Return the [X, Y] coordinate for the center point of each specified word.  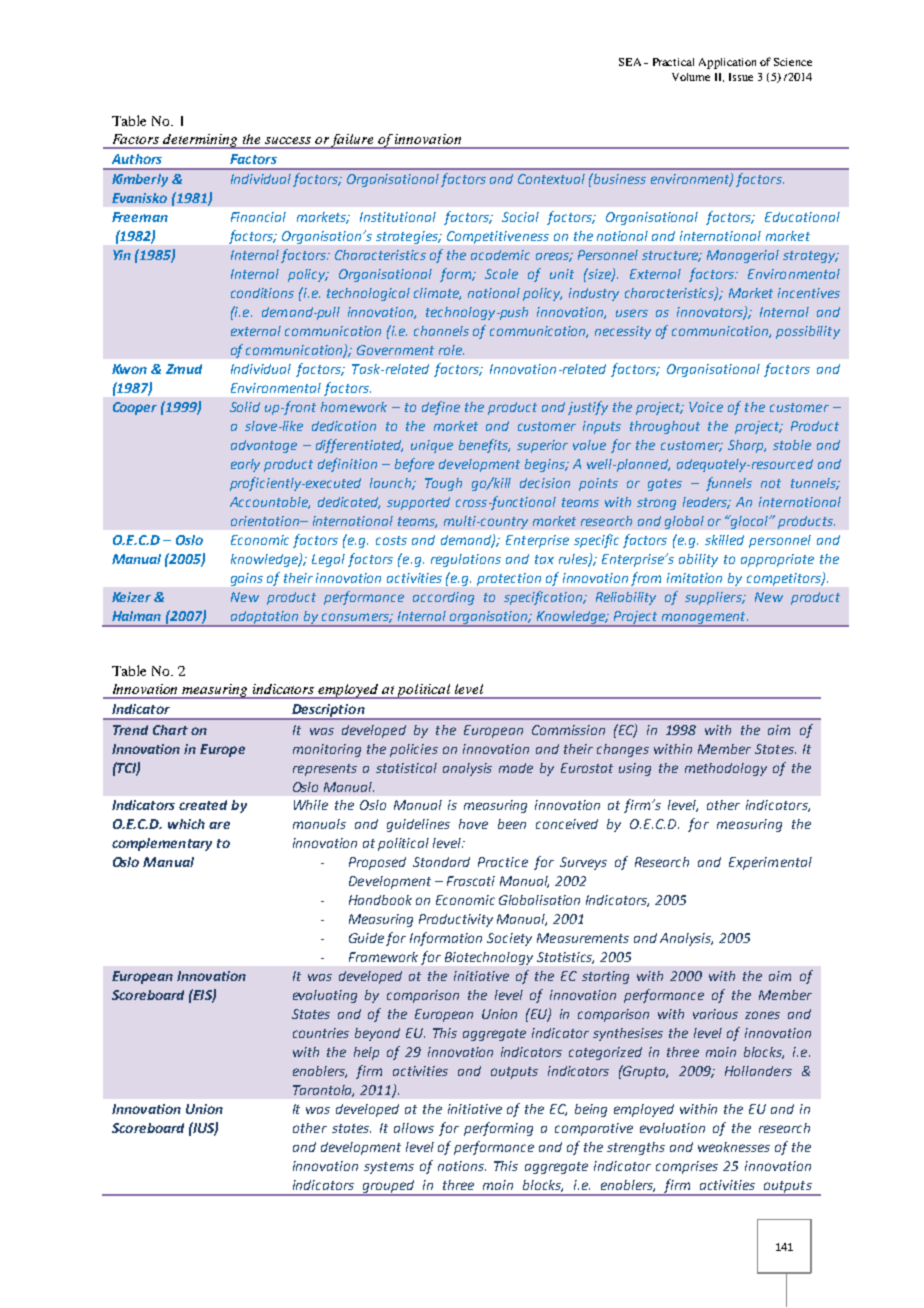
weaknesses [734, 1147]
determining [201, 141]
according [443, 598]
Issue [741, 77]
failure [353, 141]
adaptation [265, 618]
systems [389, 1168]
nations [462, 1166]
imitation [694, 578]
